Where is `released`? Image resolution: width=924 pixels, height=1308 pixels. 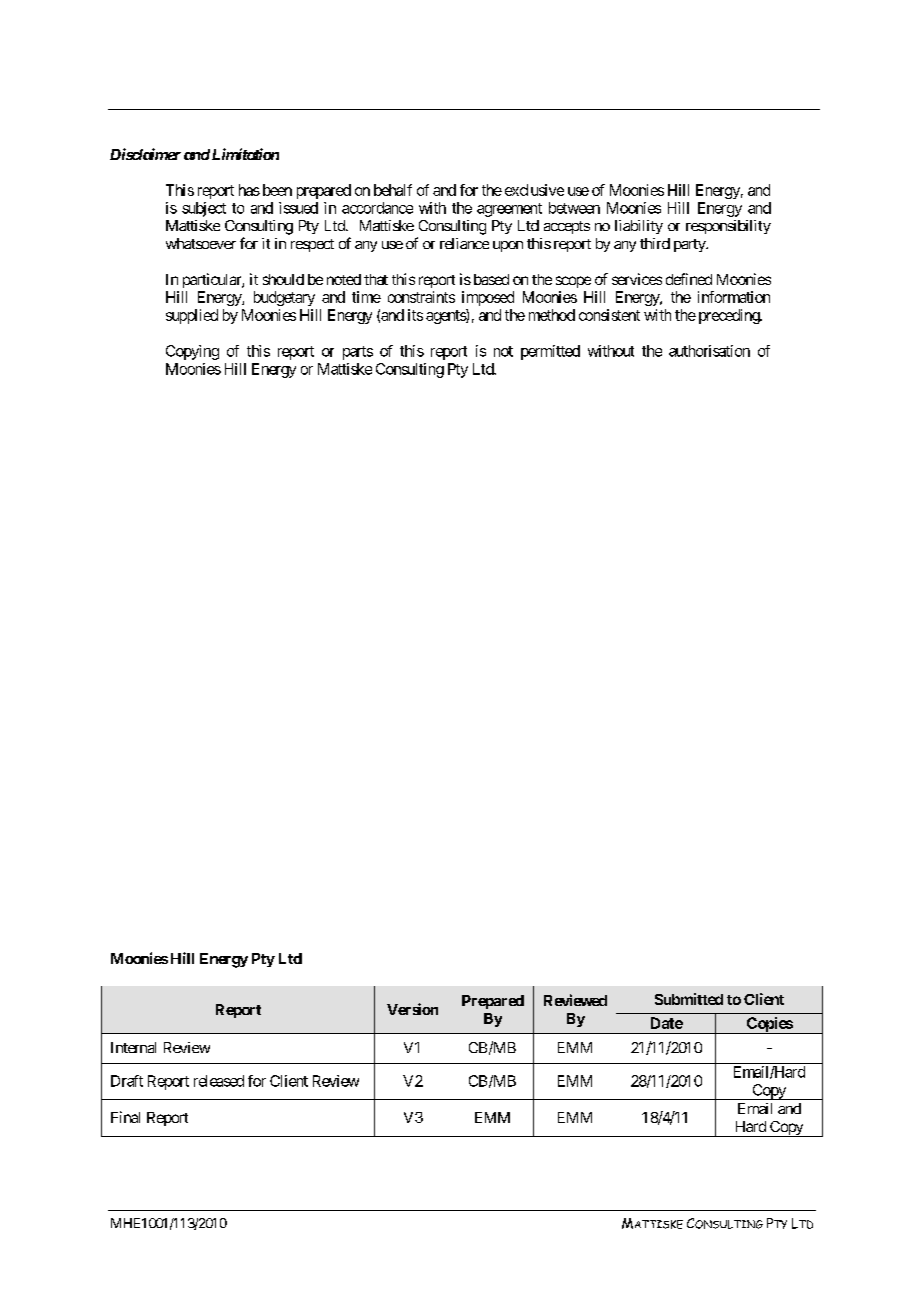
released is located at coordinates (219, 1081).
